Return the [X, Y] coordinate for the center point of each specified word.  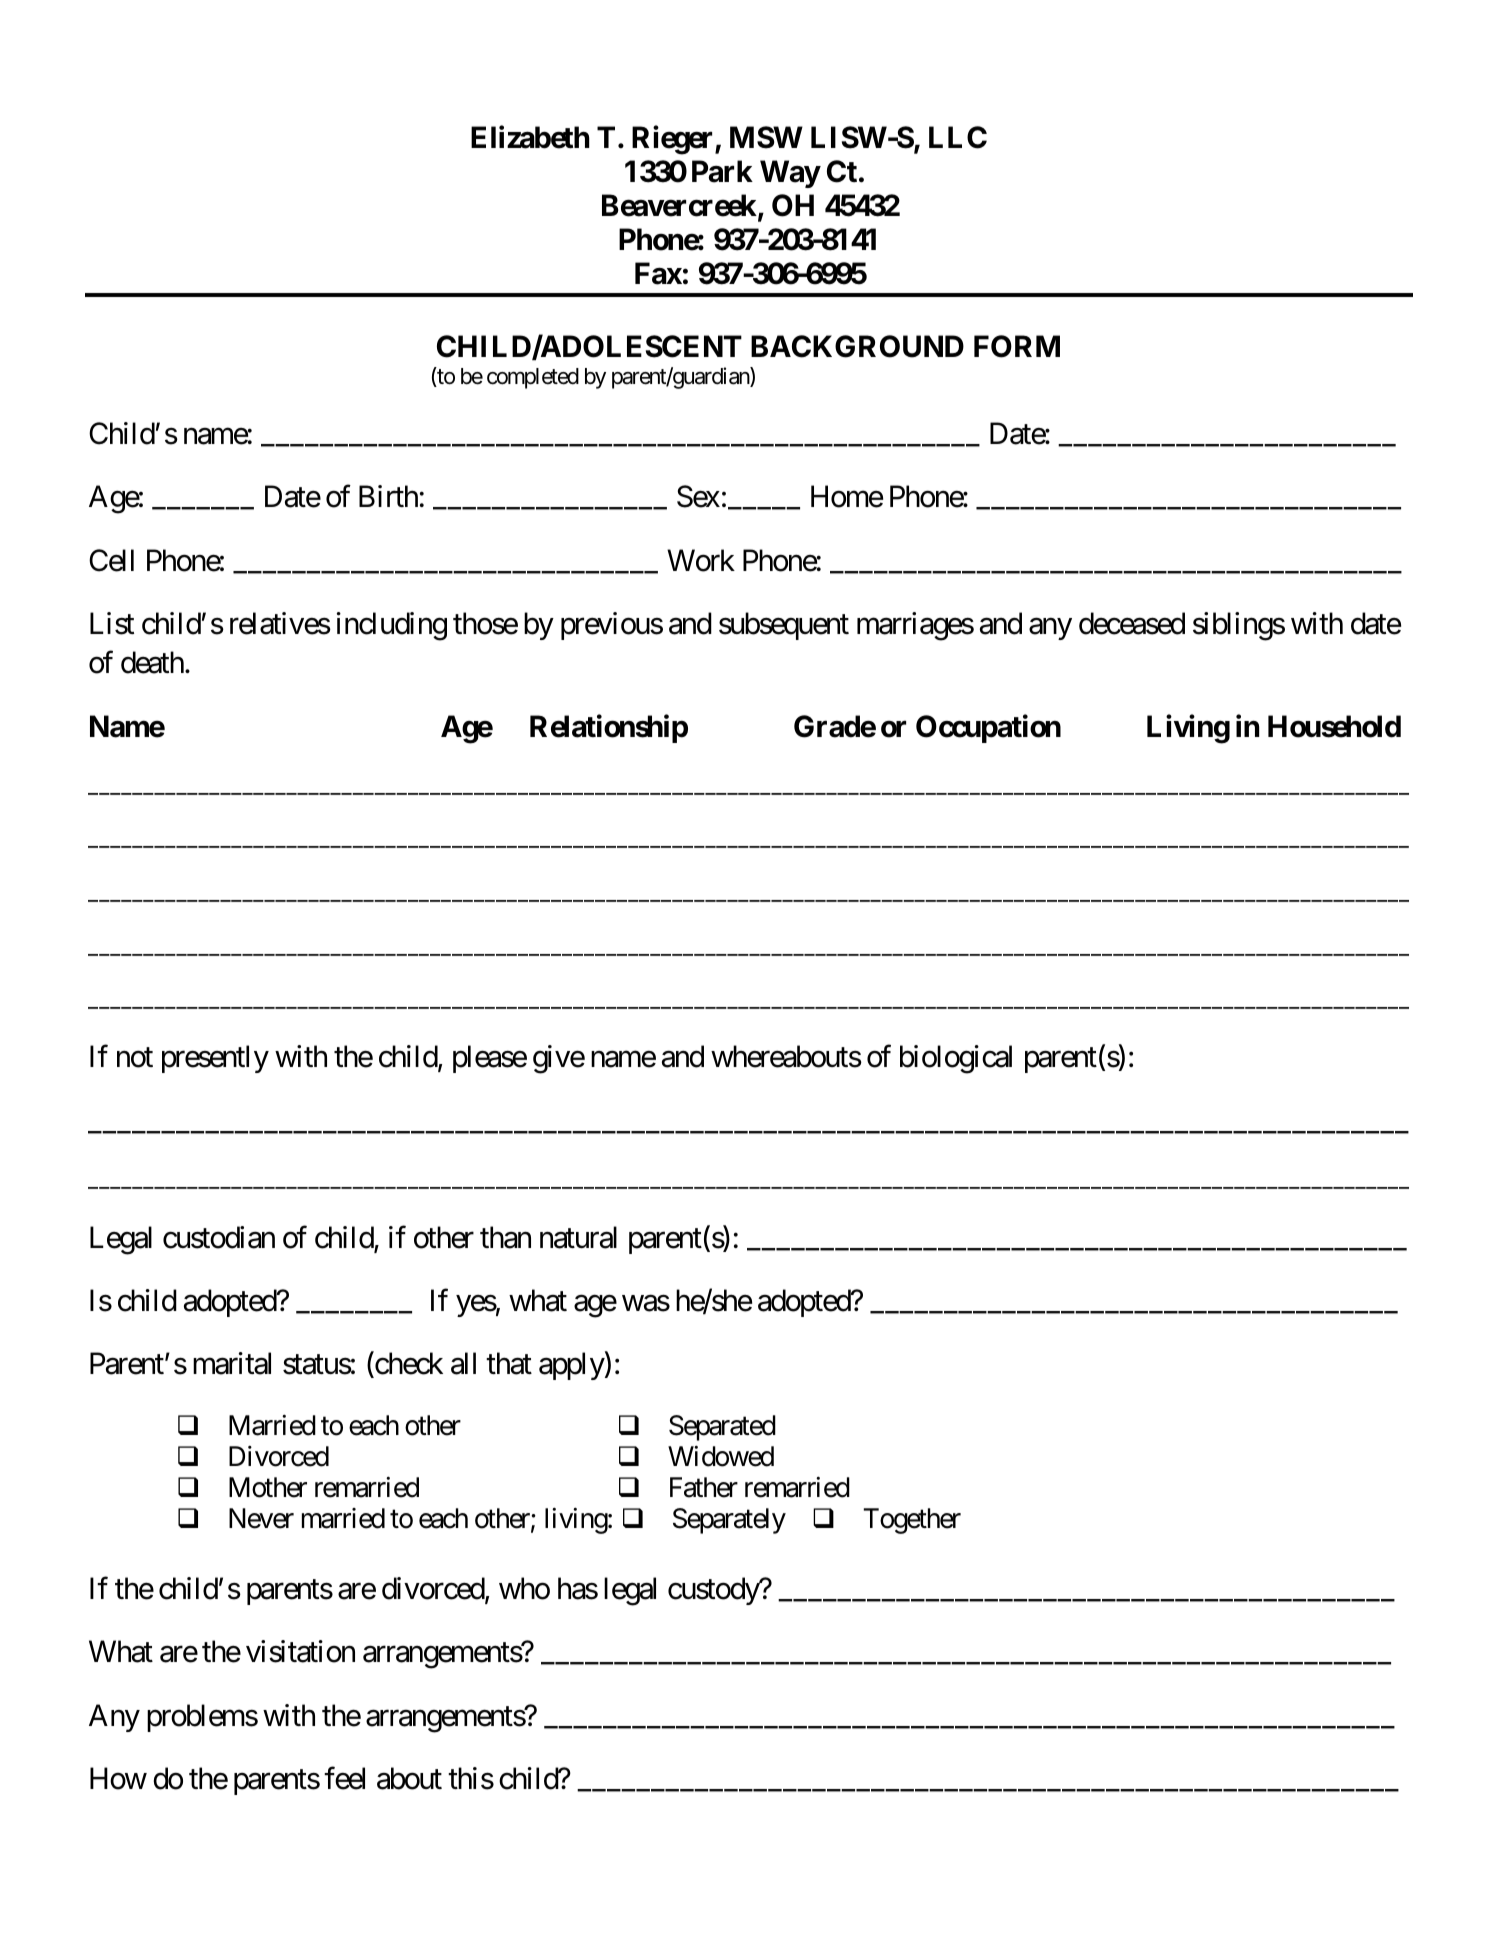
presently [215, 1059]
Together [912, 1521]
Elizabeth [530, 137]
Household [1334, 726]
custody [714, 1591]
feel [344, 1778]
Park [722, 171]
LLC [958, 137]
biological [956, 1059]
